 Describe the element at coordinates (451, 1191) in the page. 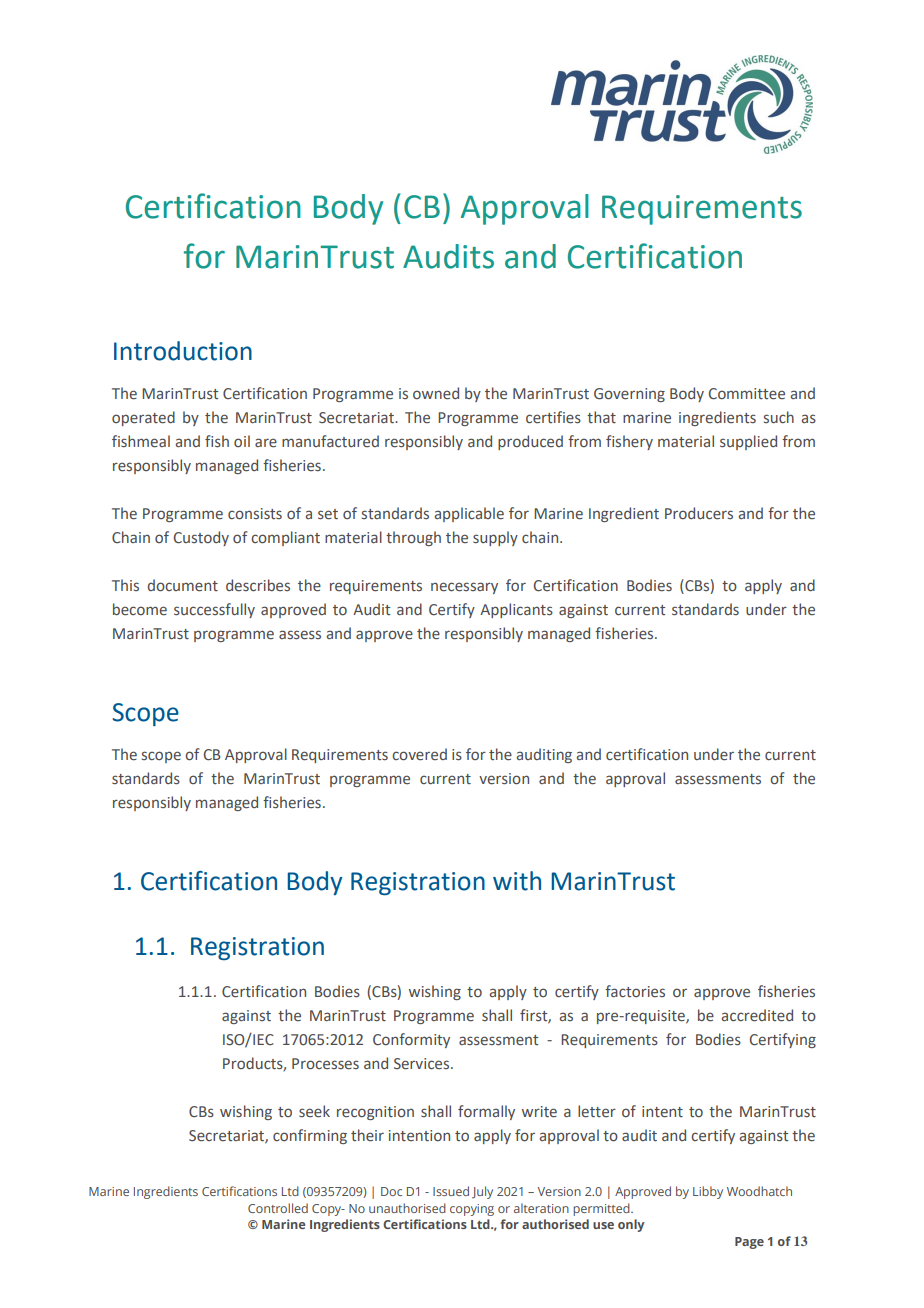

I see `Issued` at that location.
